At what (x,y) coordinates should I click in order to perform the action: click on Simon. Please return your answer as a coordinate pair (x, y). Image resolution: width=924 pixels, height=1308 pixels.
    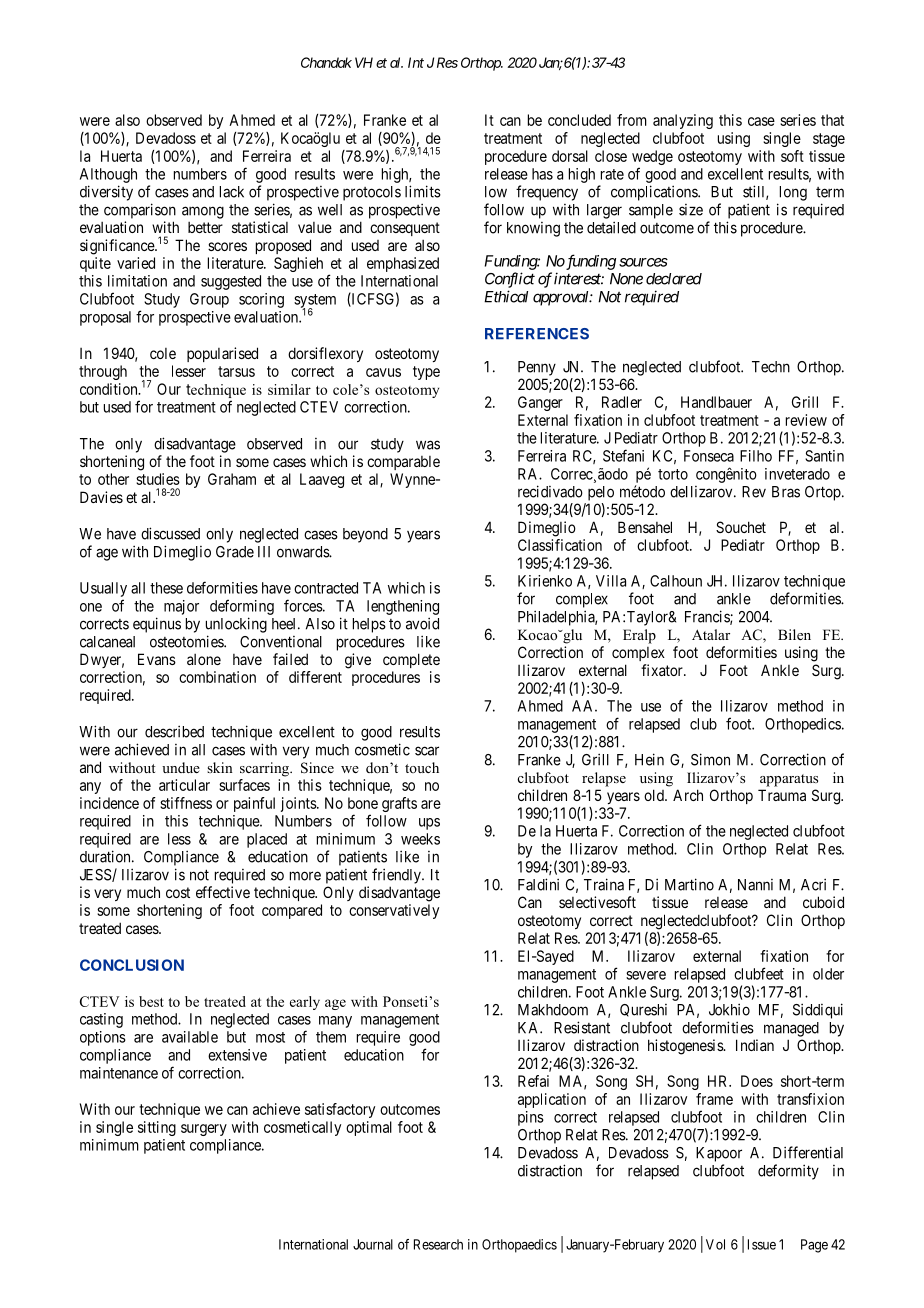
    Looking at the image, I should click on (710, 759).
